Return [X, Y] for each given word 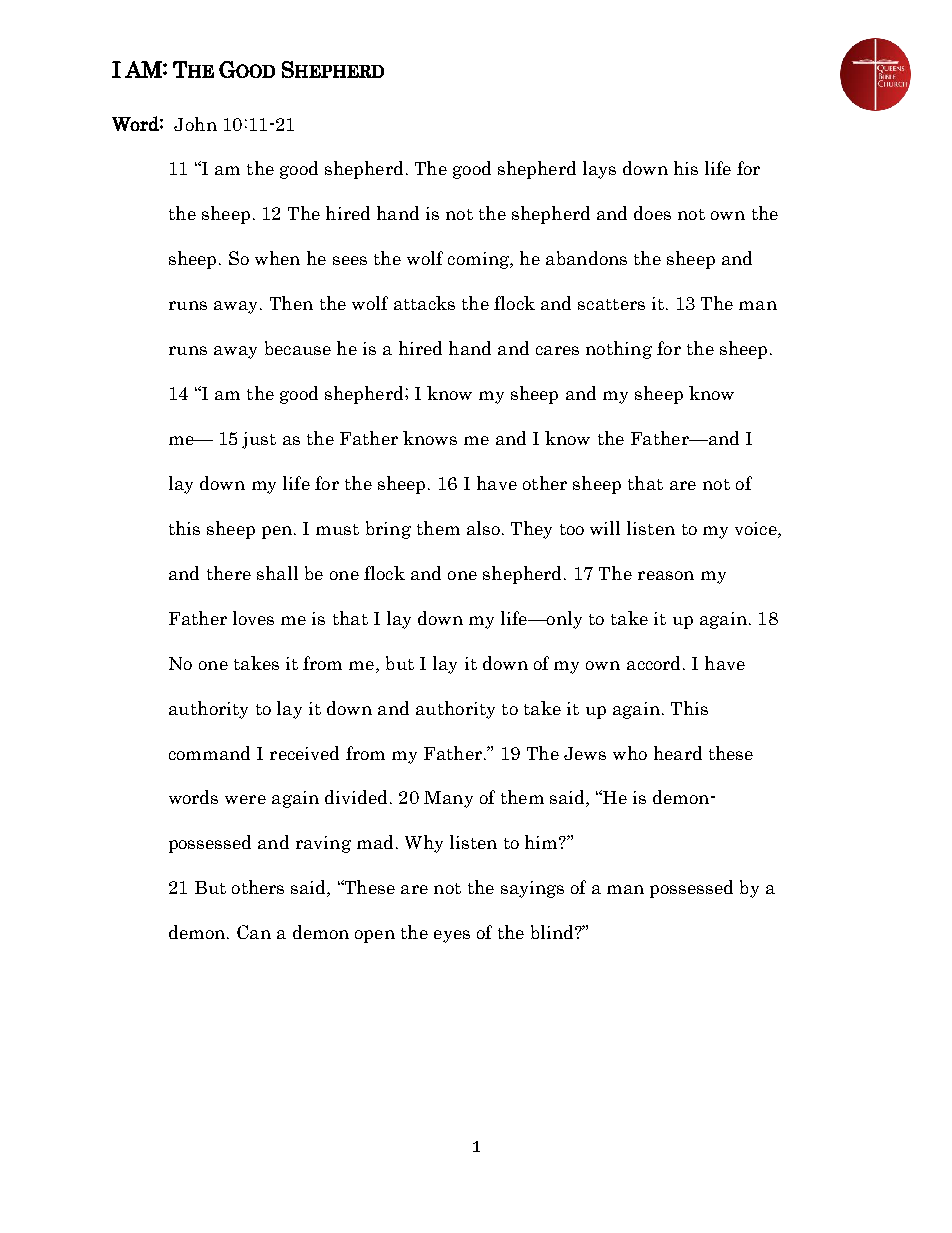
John [195, 124]
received [304, 753]
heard [678, 753]
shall [277, 573]
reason [666, 575]
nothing [619, 350]
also [483, 528]
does [652, 213]
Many [448, 799]
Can [254, 932]
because [298, 348]
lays [599, 170]
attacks [424, 303]
